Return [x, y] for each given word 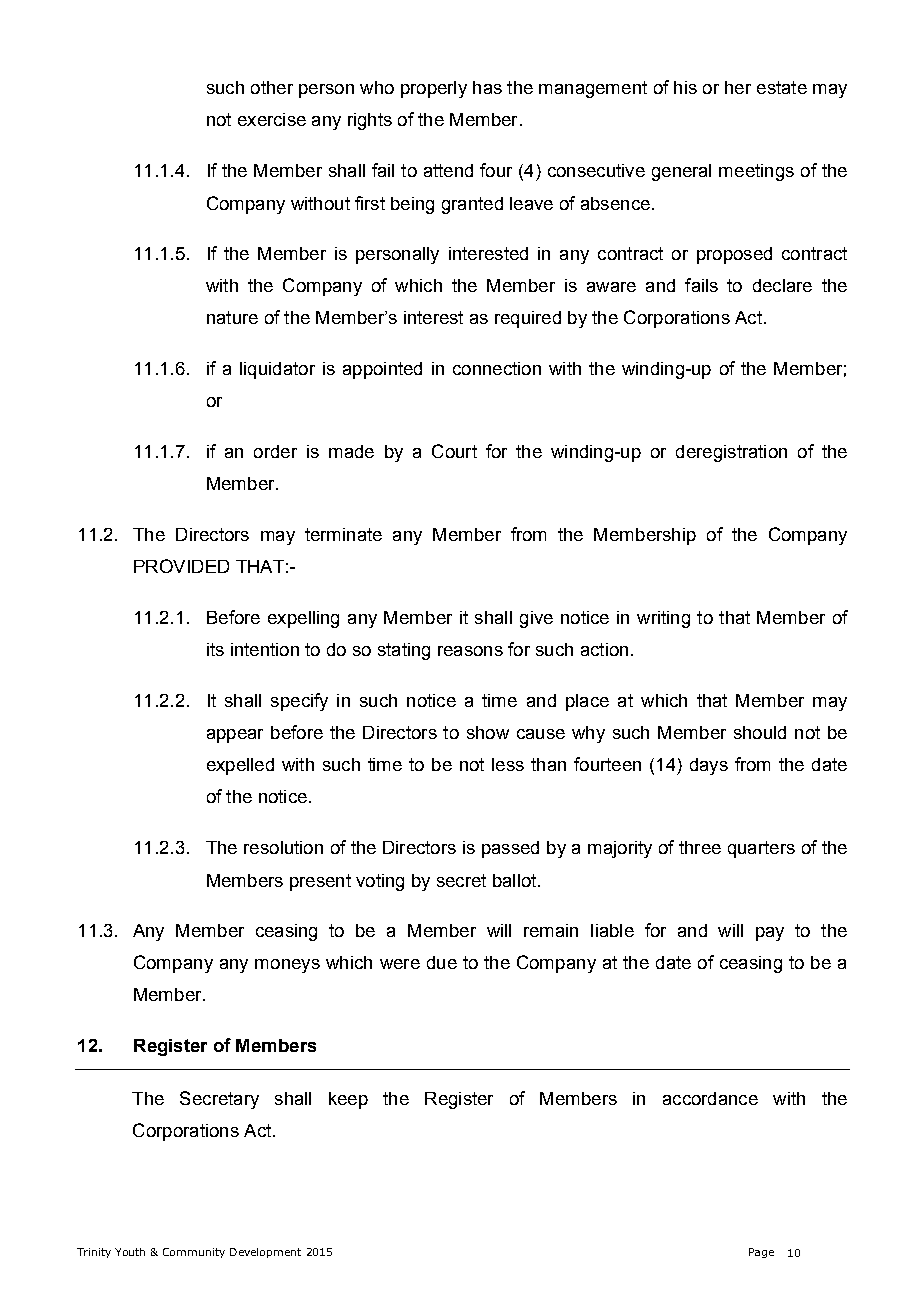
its [215, 649]
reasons [470, 651]
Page [761, 1253]
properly [434, 89]
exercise [272, 119]
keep [348, 1100]
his [685, 87]
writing [663, 619]
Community [194, 1253]
